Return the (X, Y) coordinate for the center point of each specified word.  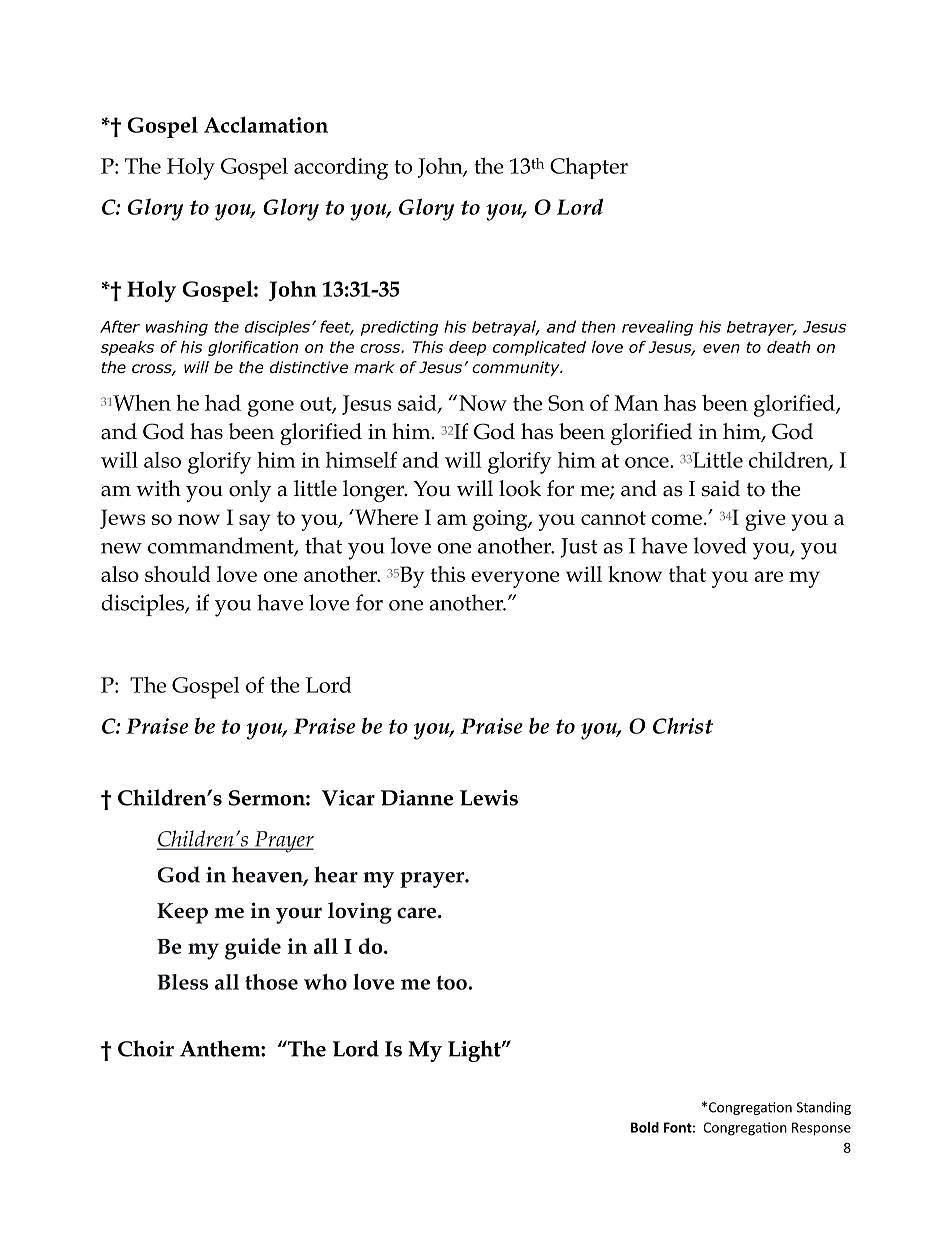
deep (467, 348)
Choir (146, 1048)
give (765, 520)
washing (177, 328)
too (451, 983)
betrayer (761, 328)
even (721, 348)
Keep (182, 913)
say (255, 522)
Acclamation (266, 124)
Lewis (489, 798)
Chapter (589, 168)
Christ (683, 725)
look (520, 488)
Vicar (348, 798)
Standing (824, 1108)
